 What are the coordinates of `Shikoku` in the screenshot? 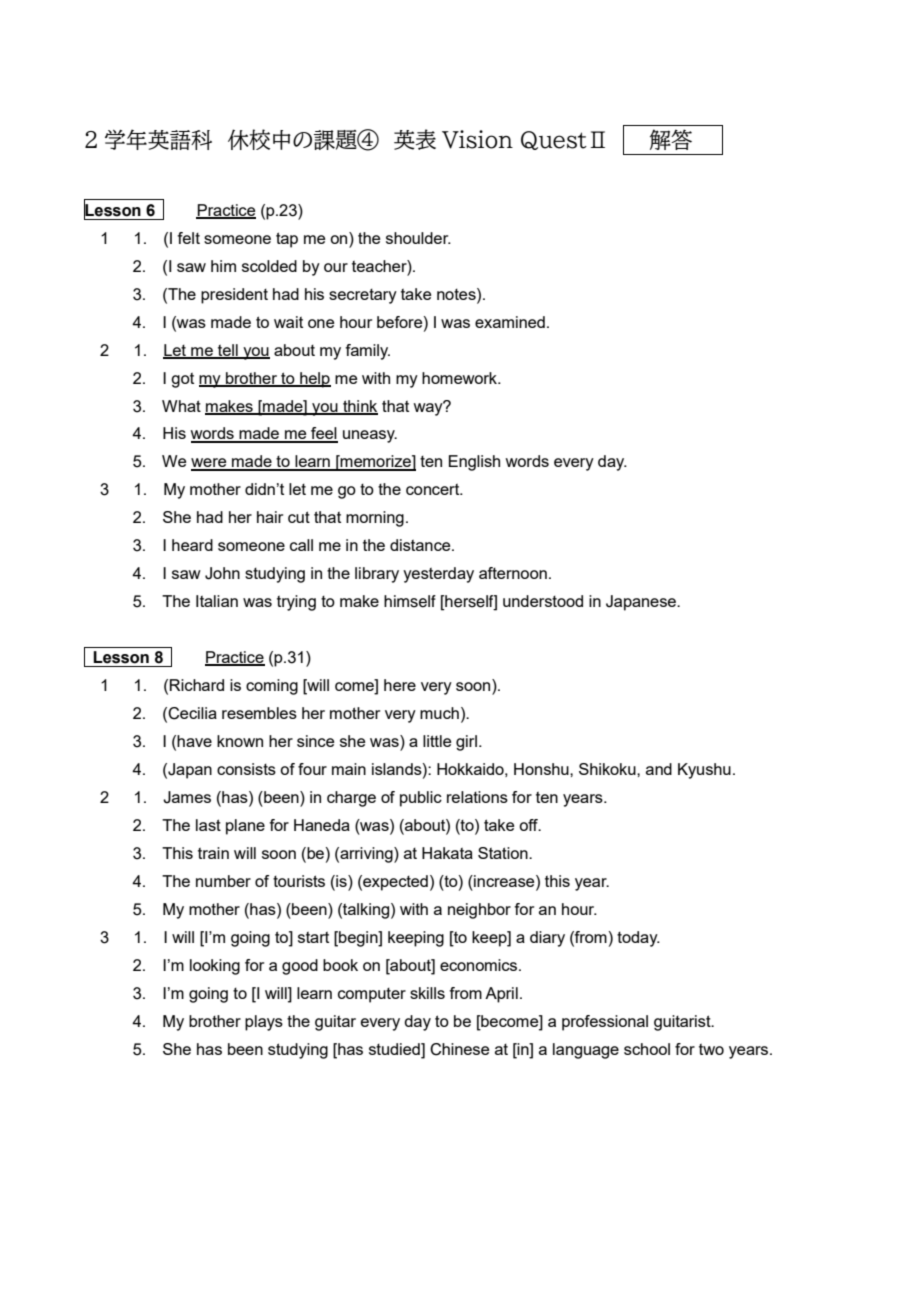 It's located at (608, 769).
